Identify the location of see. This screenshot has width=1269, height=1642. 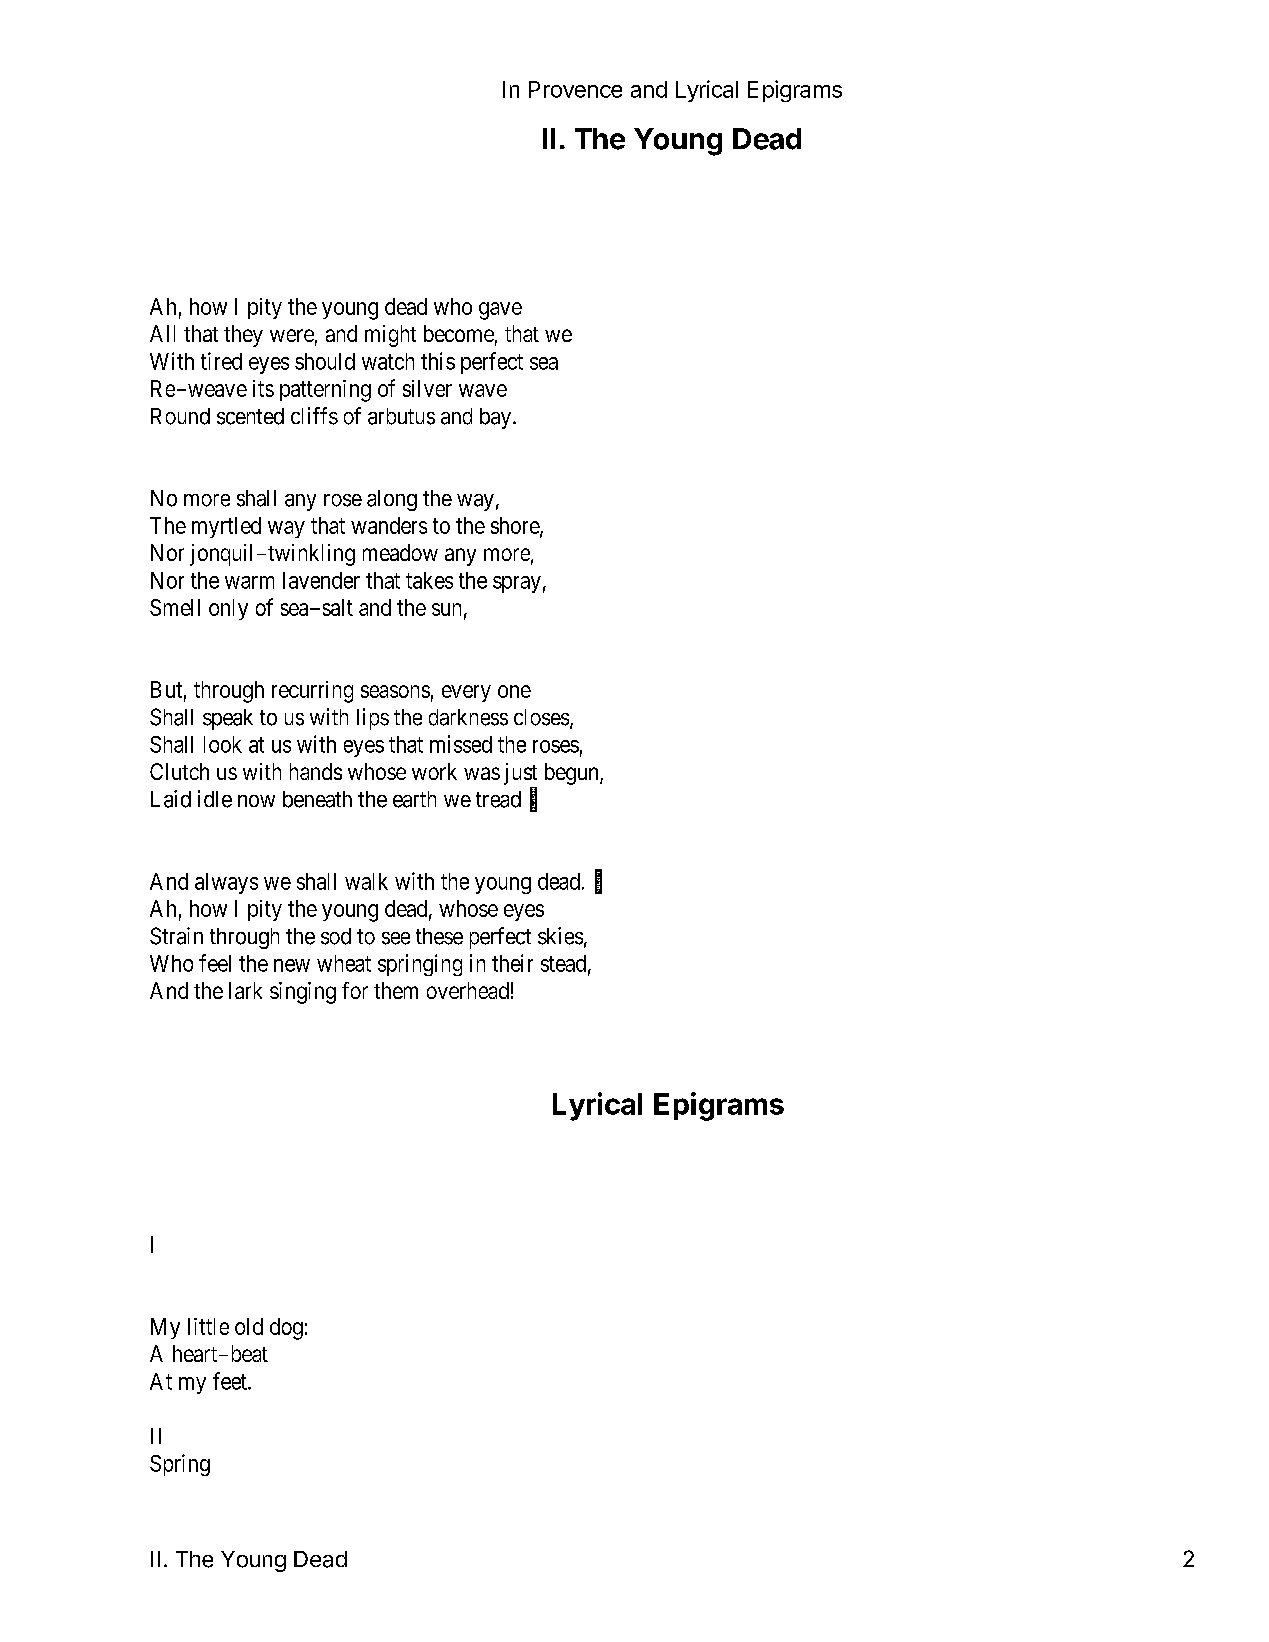
(396, 938).
